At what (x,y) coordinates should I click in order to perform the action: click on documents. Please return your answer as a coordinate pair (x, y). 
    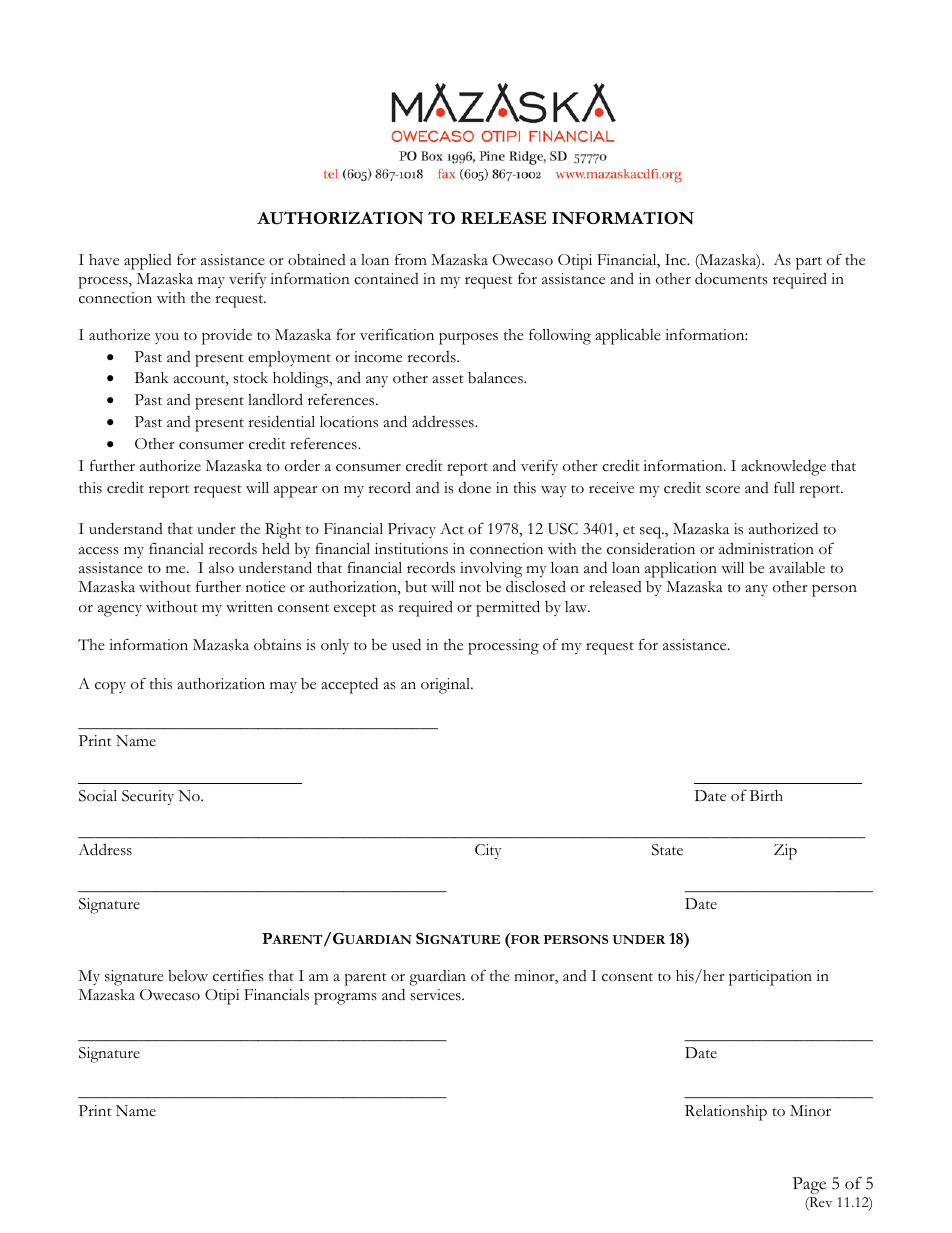
    Looking at the image, I should click on (731, 278).
